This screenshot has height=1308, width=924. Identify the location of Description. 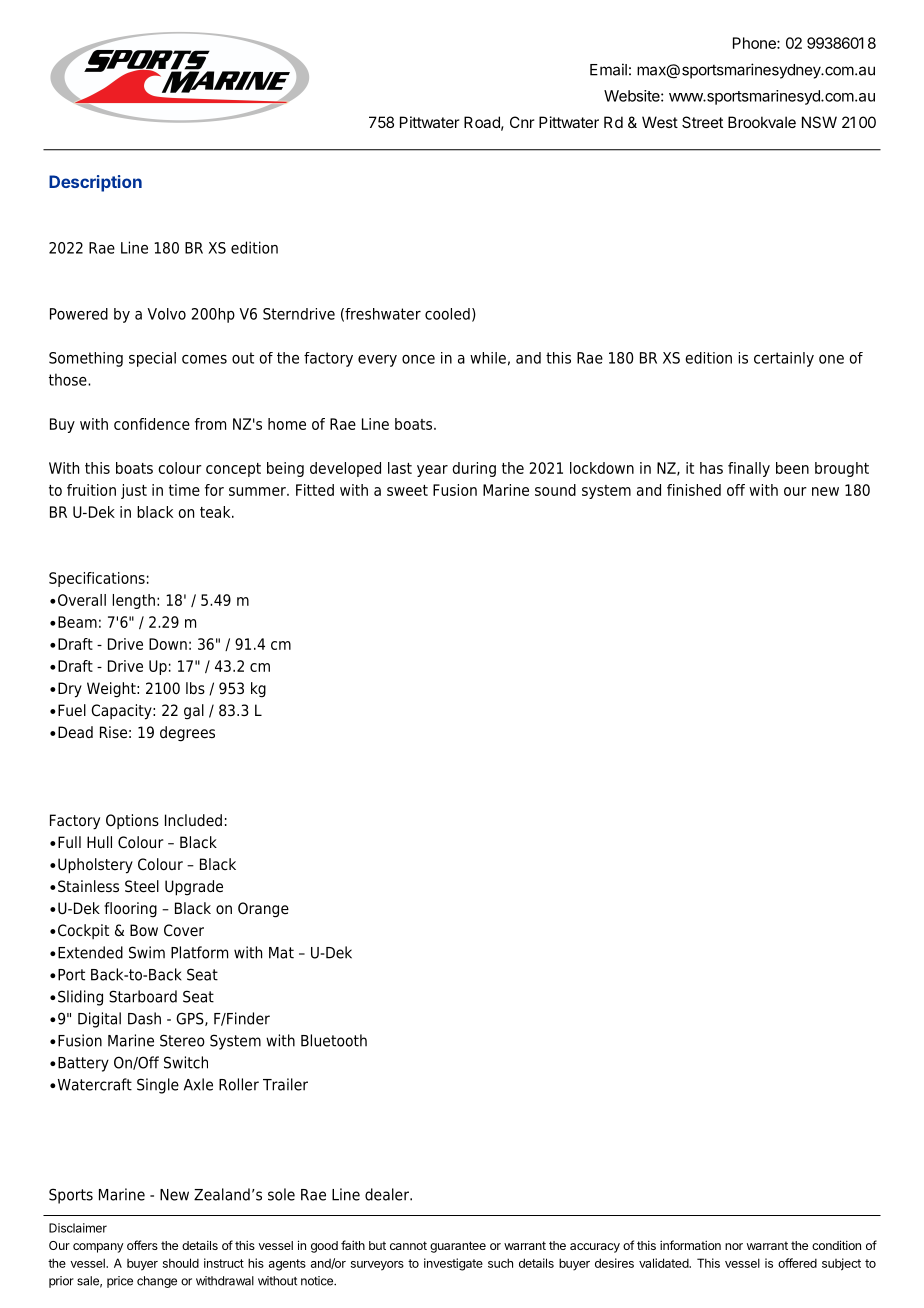
(95, 183).
